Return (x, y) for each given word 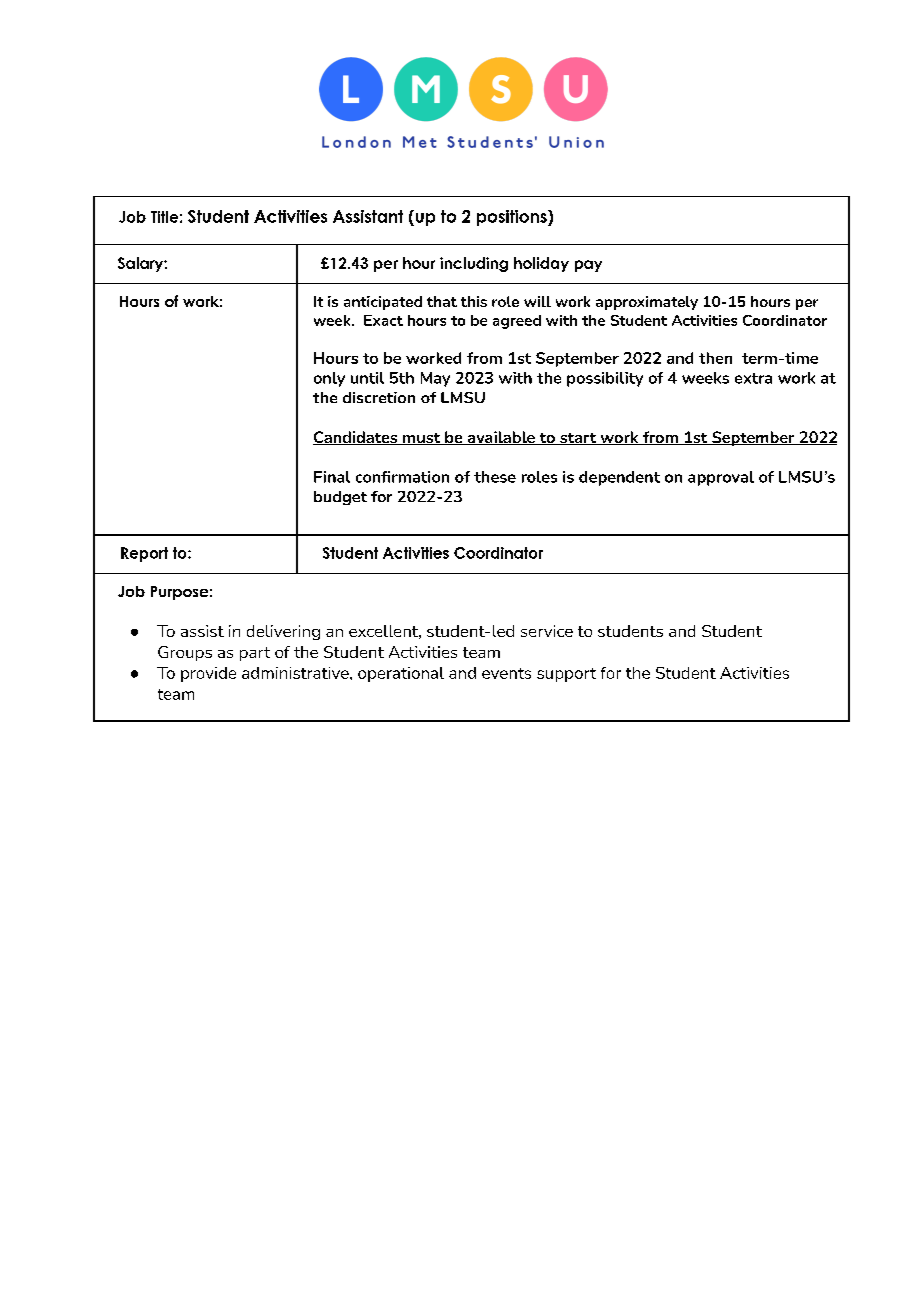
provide (208, 674)
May (435, 379)
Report (144, 554)
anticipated (383, 303)
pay (588, 266)
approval (721, 478)
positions (513, 218)
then (715, 358)
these (495, 477)
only (329, 379)
